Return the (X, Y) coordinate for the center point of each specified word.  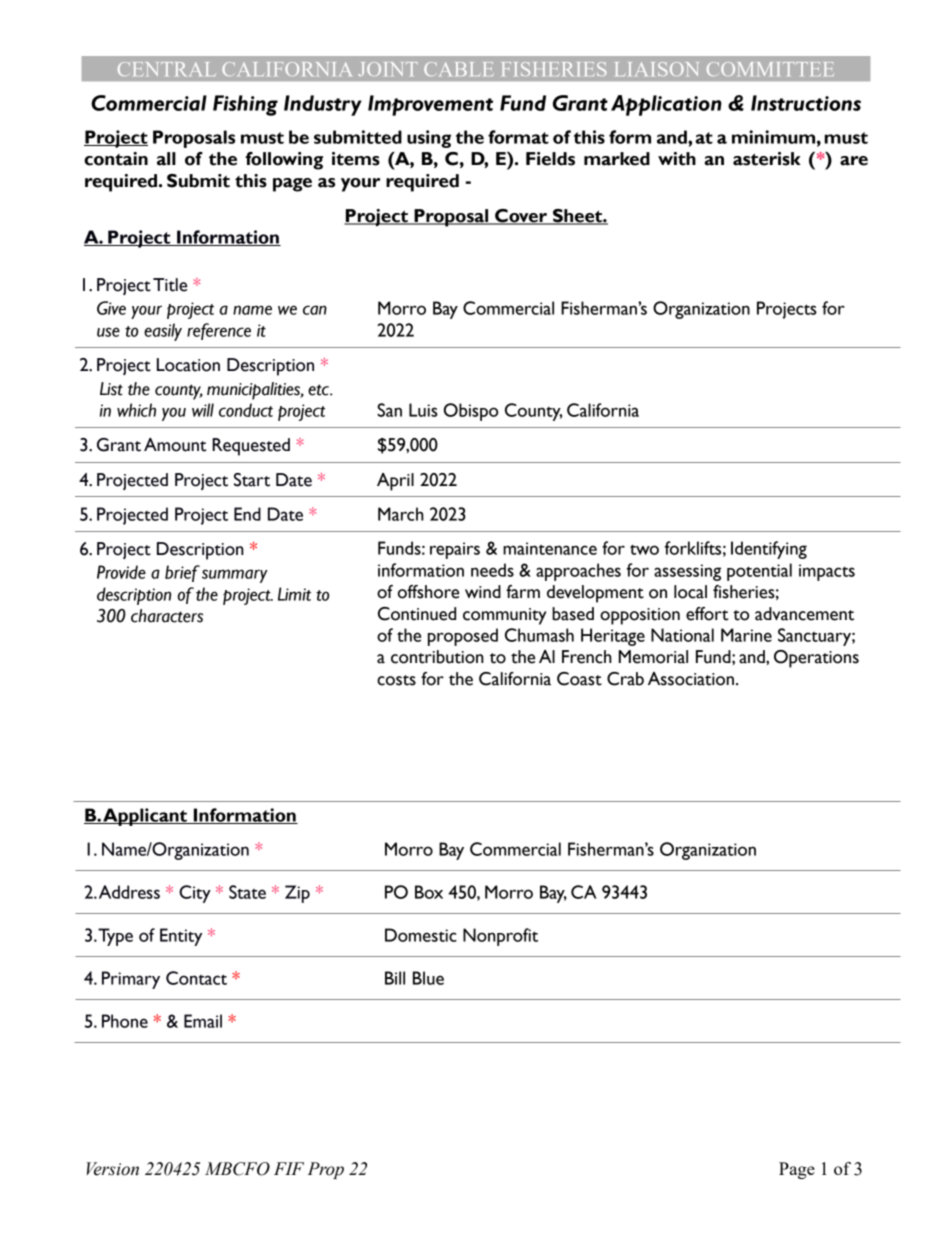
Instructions (806, 103)
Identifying (769, 550)
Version (112, 1169)
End (247, 514)
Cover (521, 217)
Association (691, 679)
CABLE (458, 69)
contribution (437, 657)
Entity (181, 937)
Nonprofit (500, 937)
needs (492, 570)
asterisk (767, 159)
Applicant (145, 817)
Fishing (245, 105)
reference (219, 331)
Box (429, 892)
